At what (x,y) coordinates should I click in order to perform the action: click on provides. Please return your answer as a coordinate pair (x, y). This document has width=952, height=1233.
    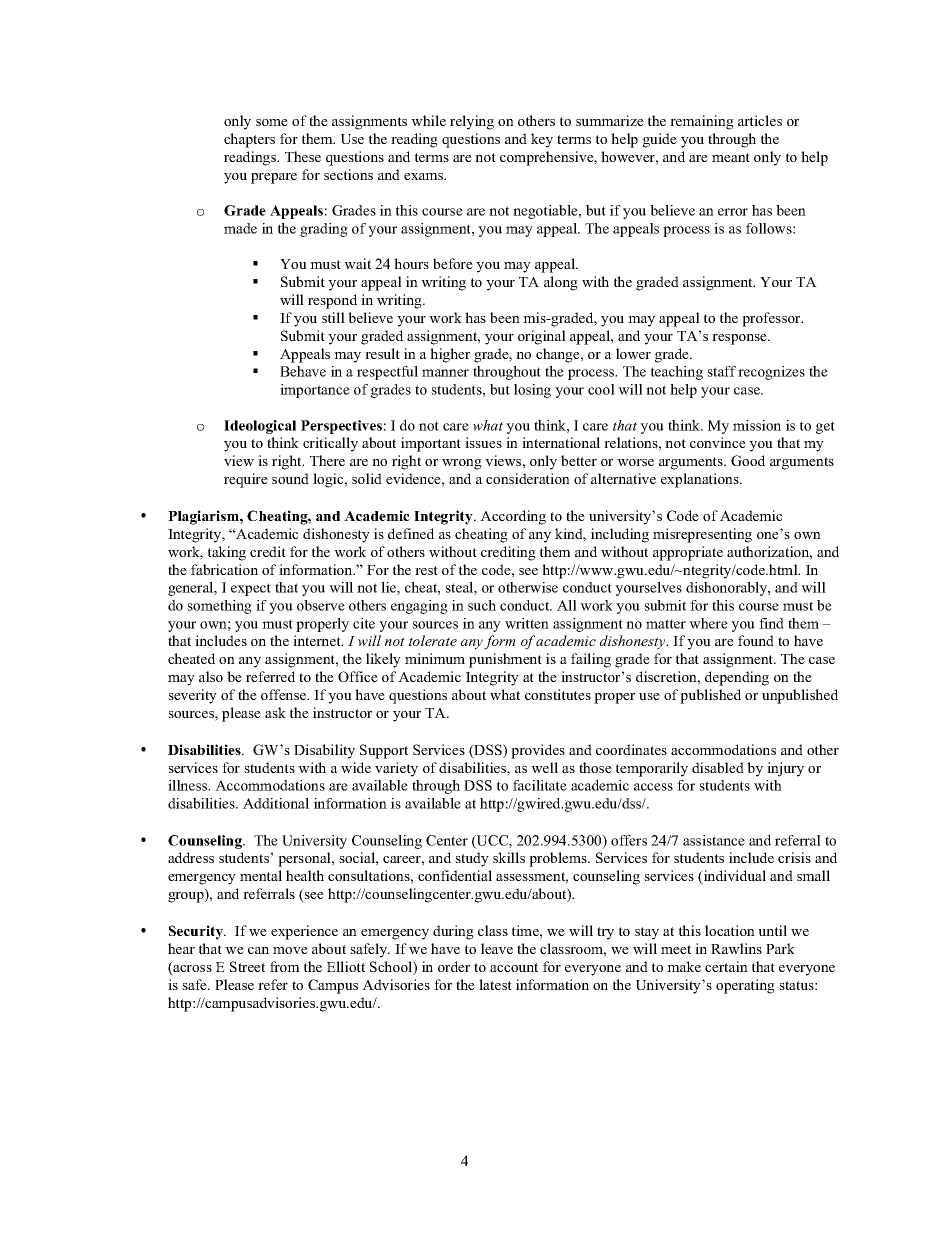
    Looking at the image, I should click on (538, 751).
